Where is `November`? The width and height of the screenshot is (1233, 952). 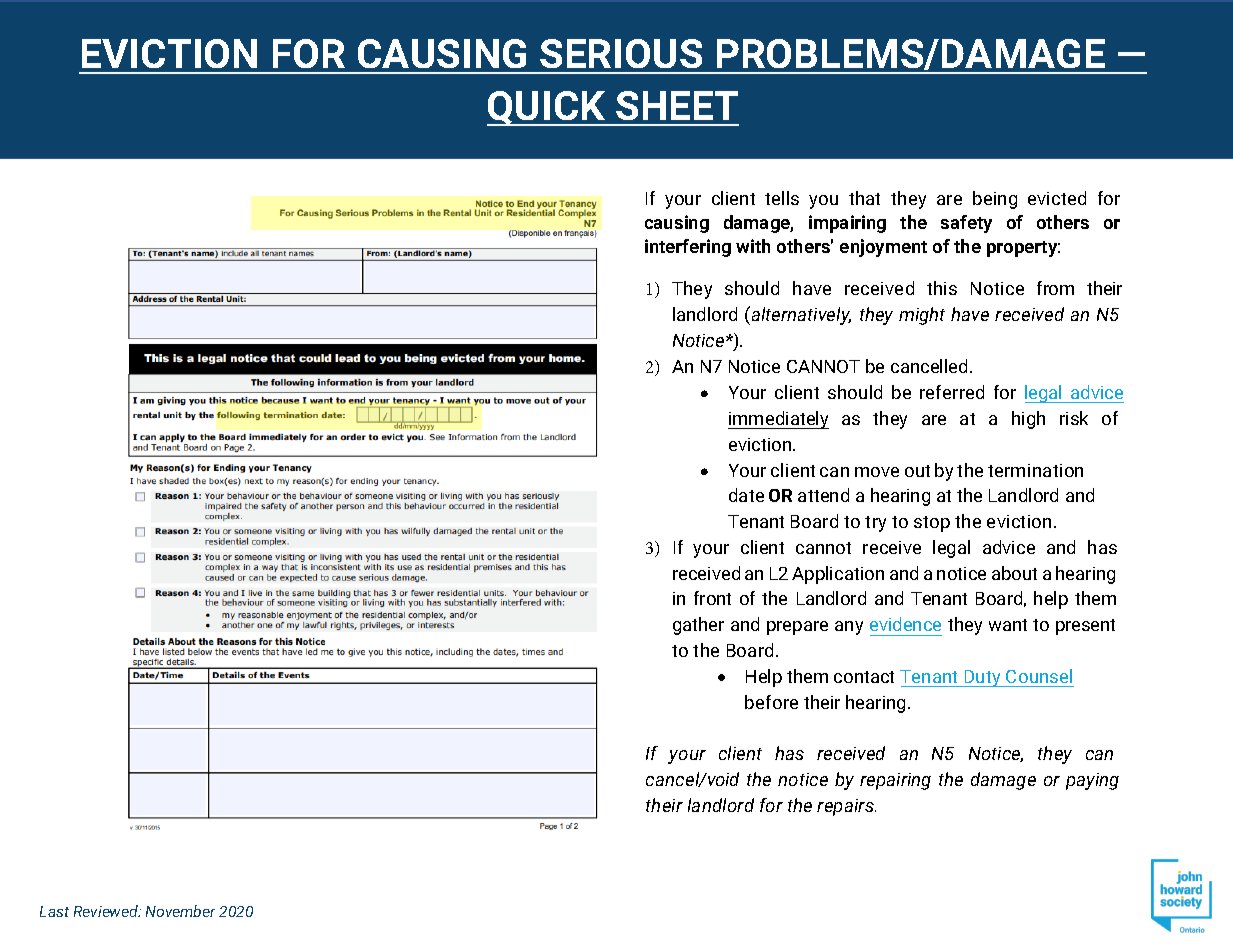
November is located at coordinates (180, 911).
